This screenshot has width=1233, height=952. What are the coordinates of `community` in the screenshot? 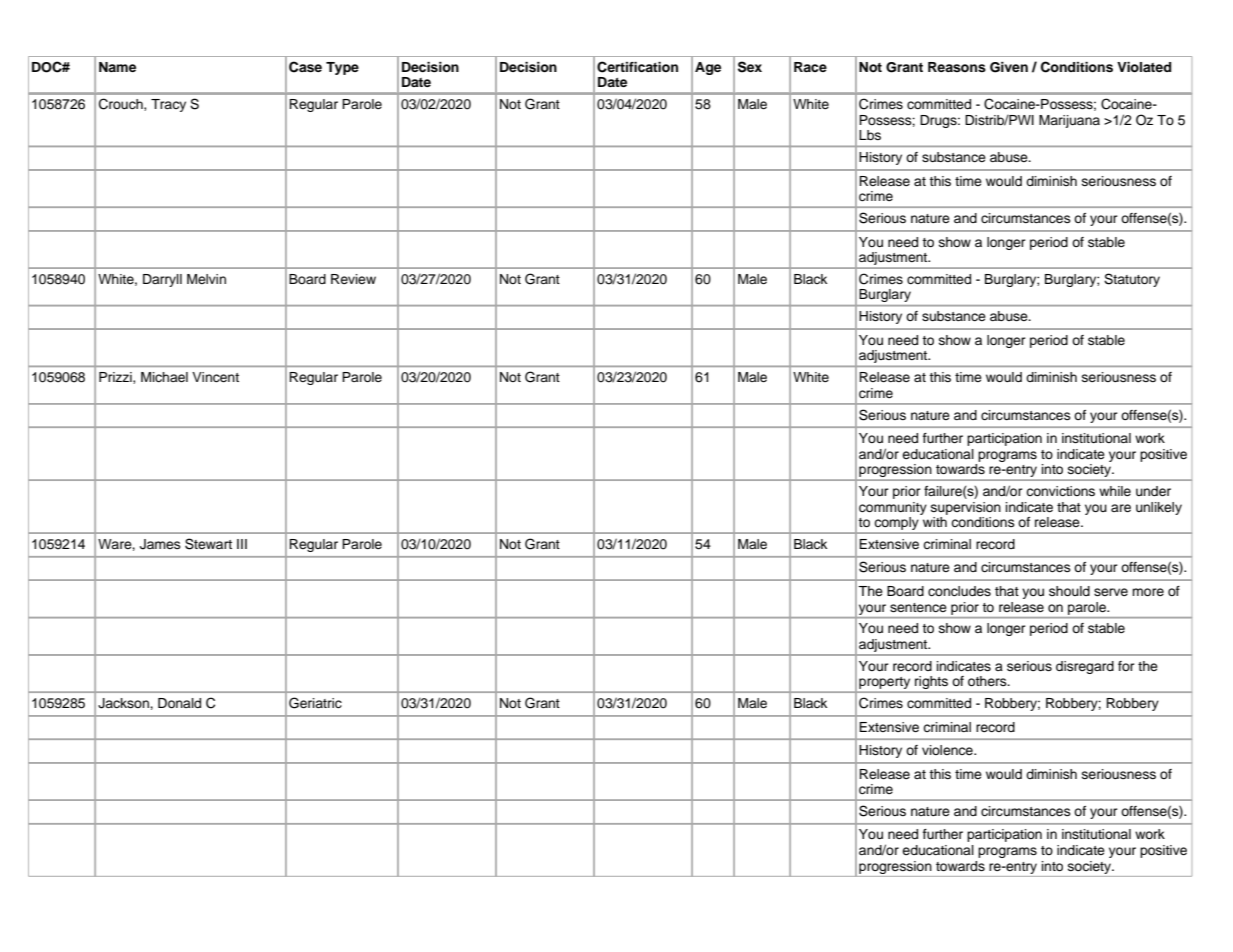 It's located at (893, 508).
